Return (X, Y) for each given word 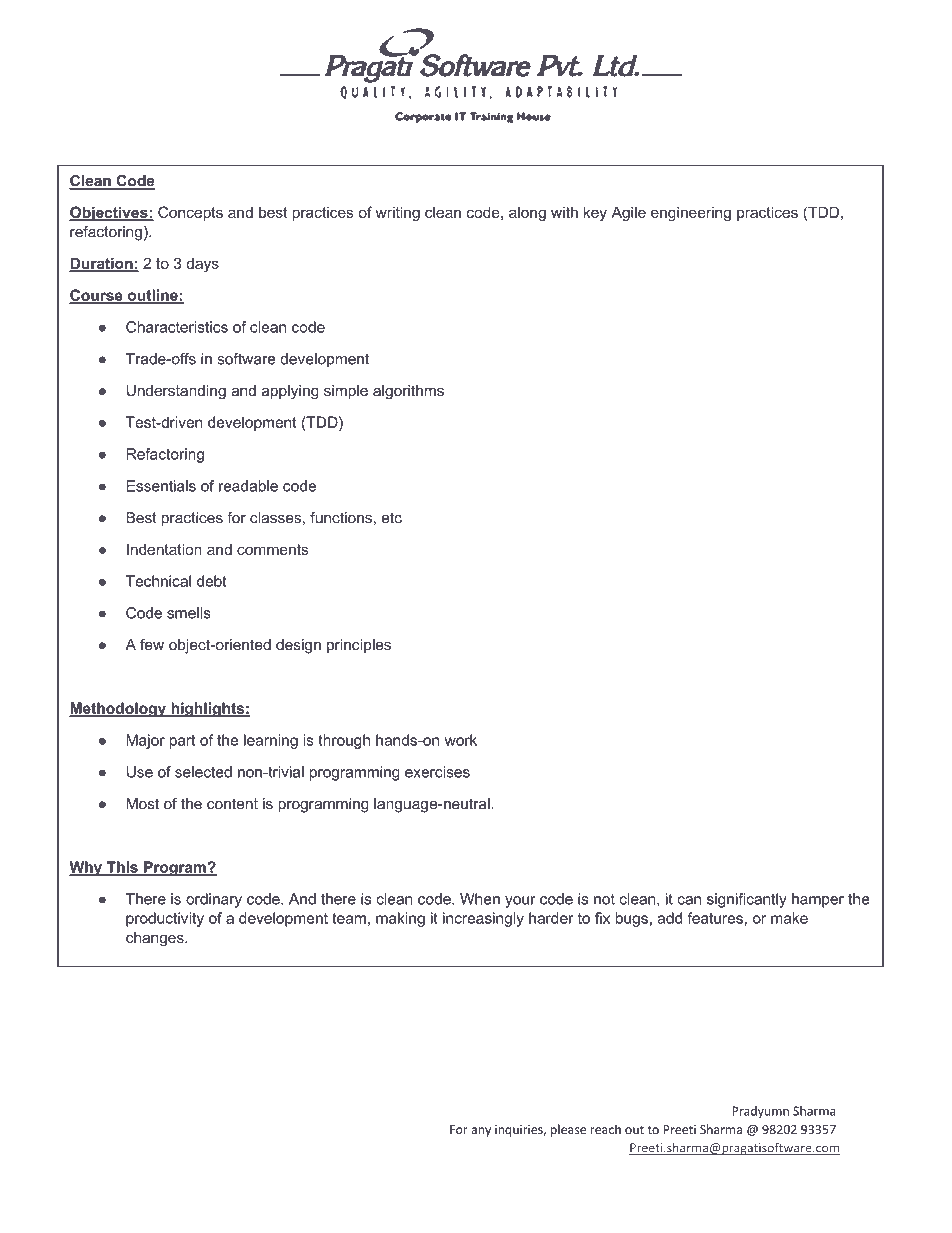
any (481, 1132)
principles (359, 646)
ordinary (214, 900)
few (152, 645)
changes (156, 939)
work (461, 740)
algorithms (408, 392)
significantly (747, 900)
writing (397, 213)
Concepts (190, 213)
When (480, 899)
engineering (691, 213)
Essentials (161, 486)
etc (392, 518)
